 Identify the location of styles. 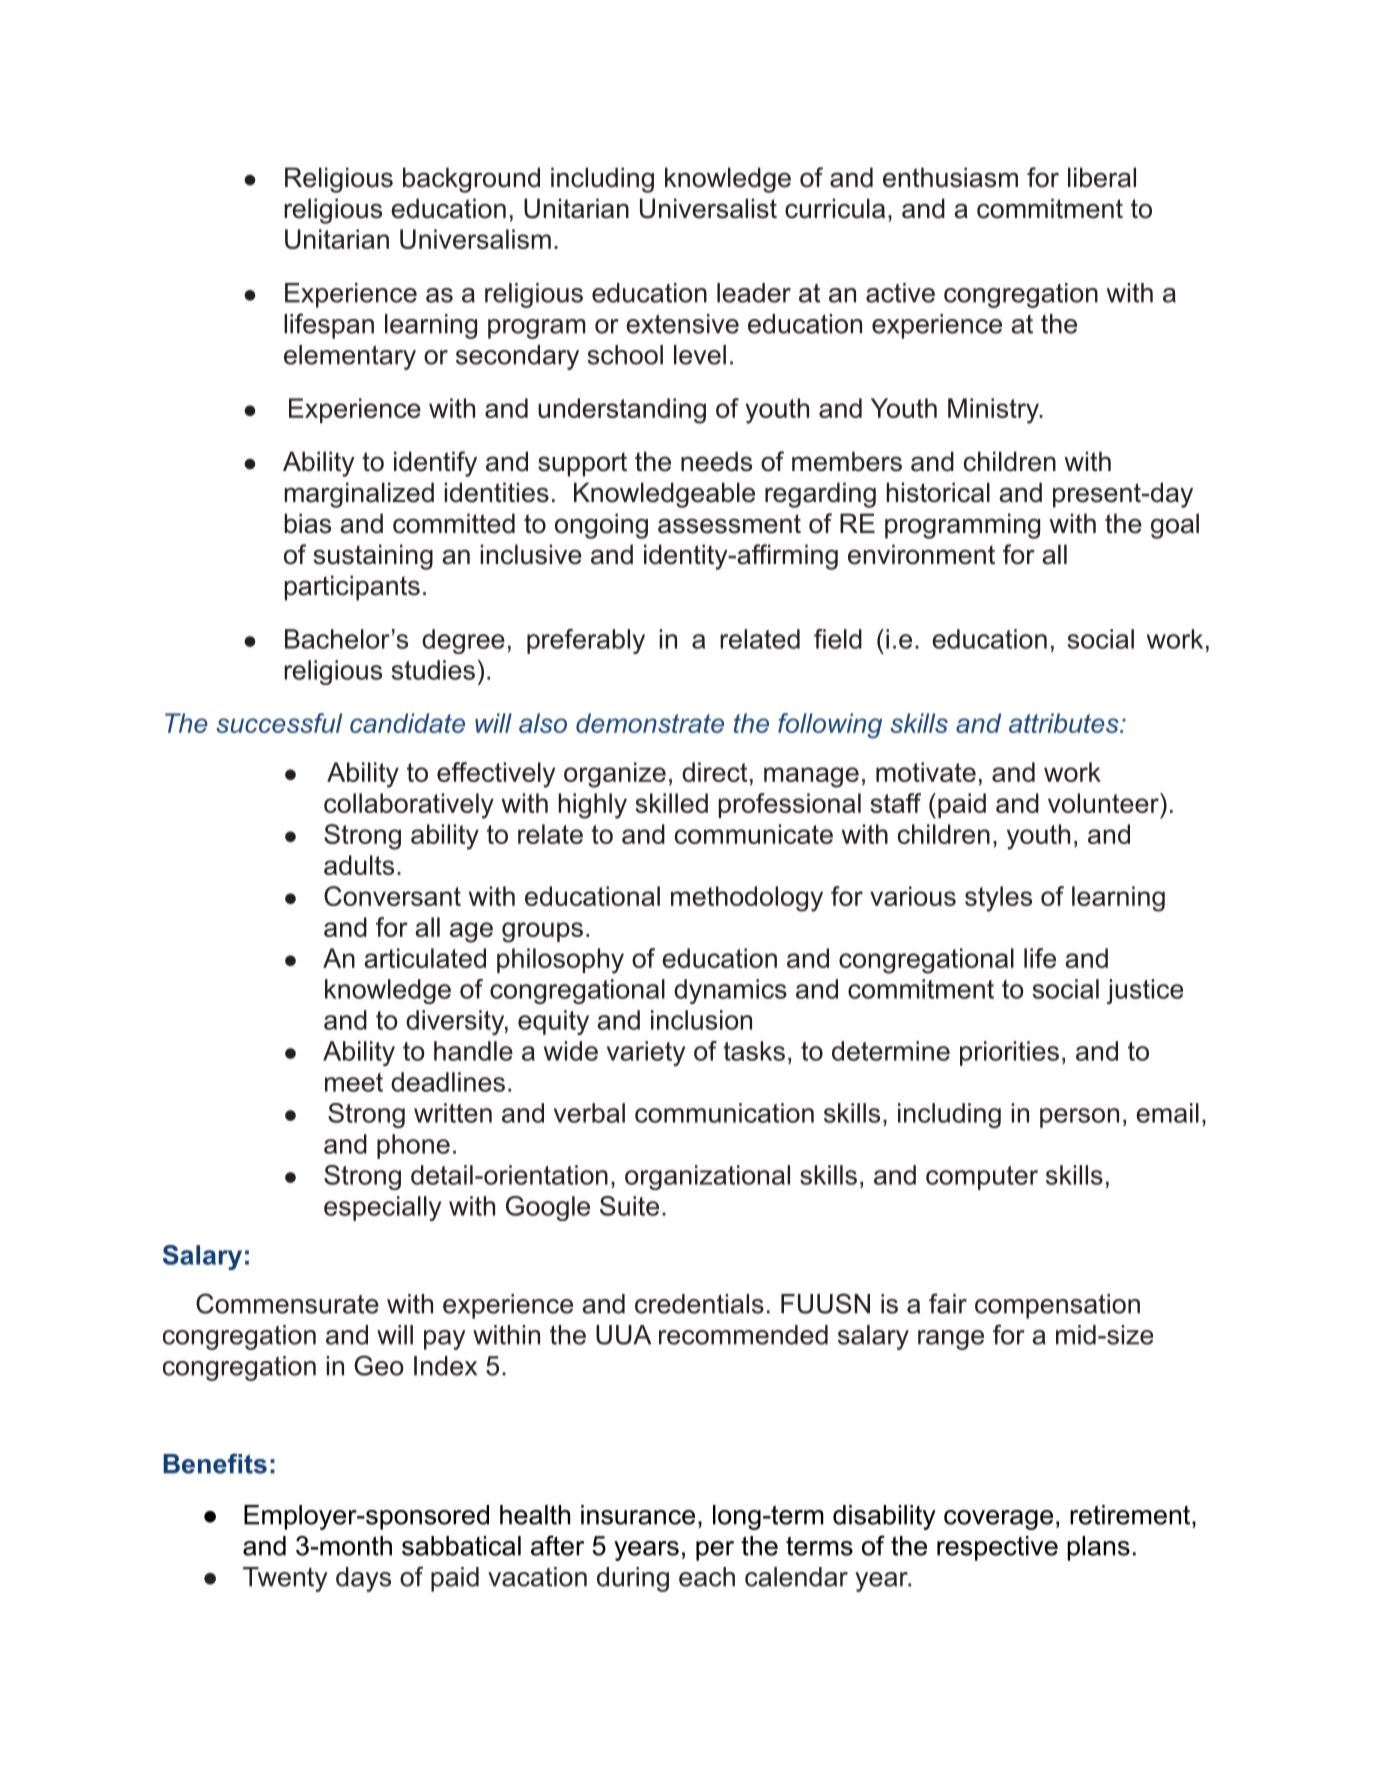
(998, 899).
